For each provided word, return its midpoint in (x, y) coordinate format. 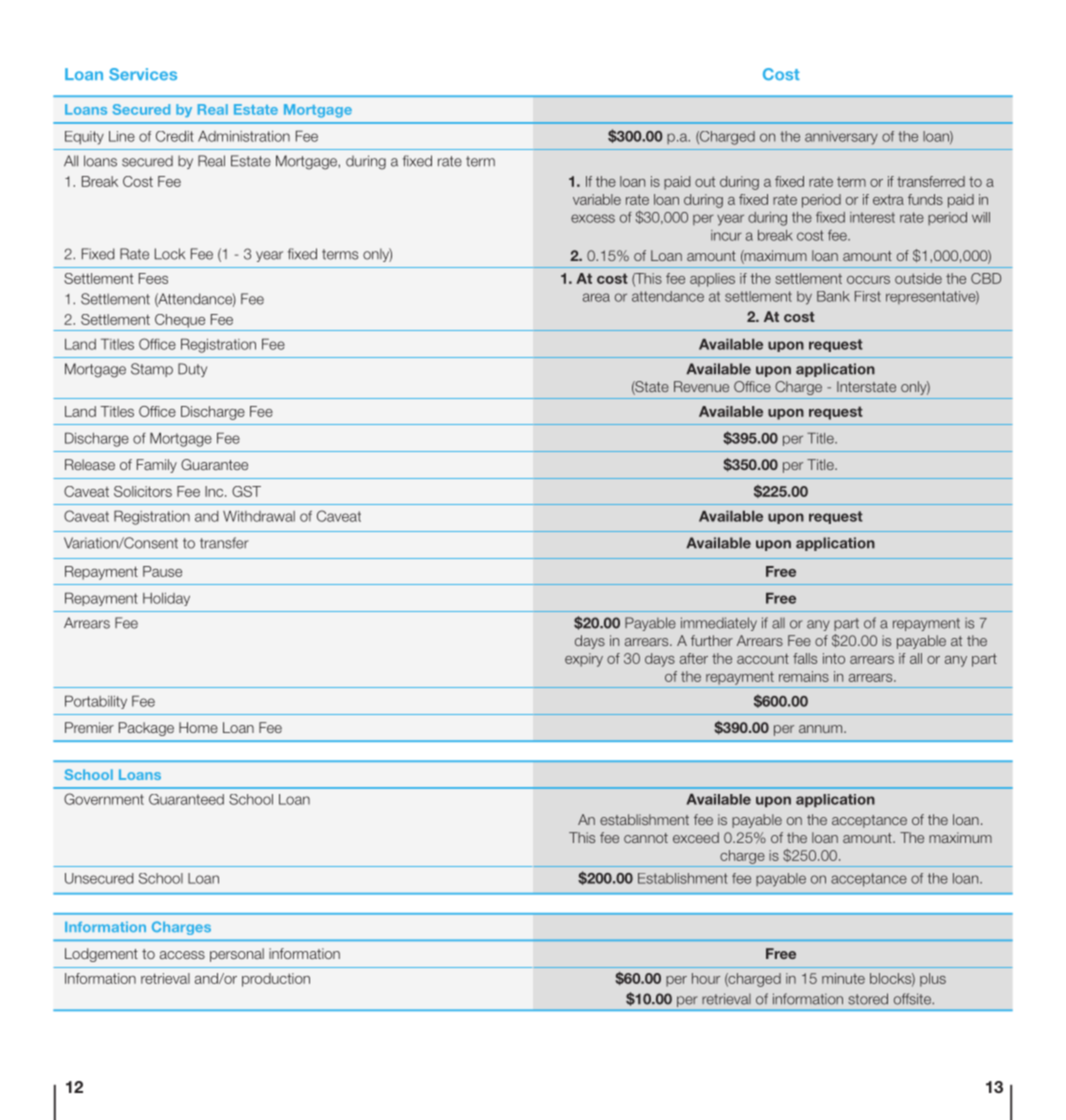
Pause (162, 571)
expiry (584, 660)
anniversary (841, 138)
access (182, 955)
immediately (719, 624)
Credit (175, 136)
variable (597, 199)
